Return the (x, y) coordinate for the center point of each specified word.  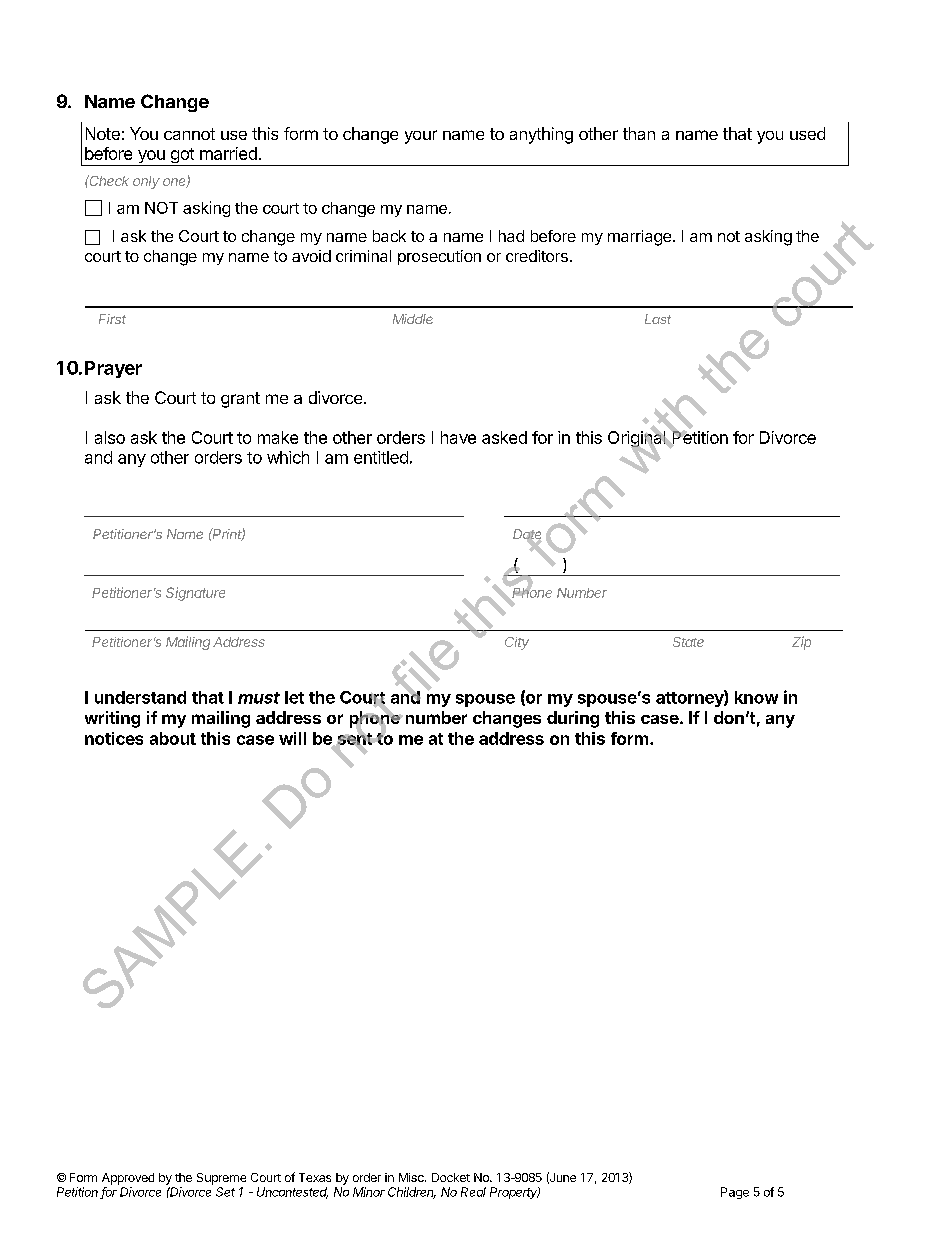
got (182, 157)
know (756, 697)
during (573, 719)
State (688, 642)
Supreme (221, 1179)
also (110, 437)
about (173, 738)
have (458, 437)
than (639, 133)
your (421, 137)
